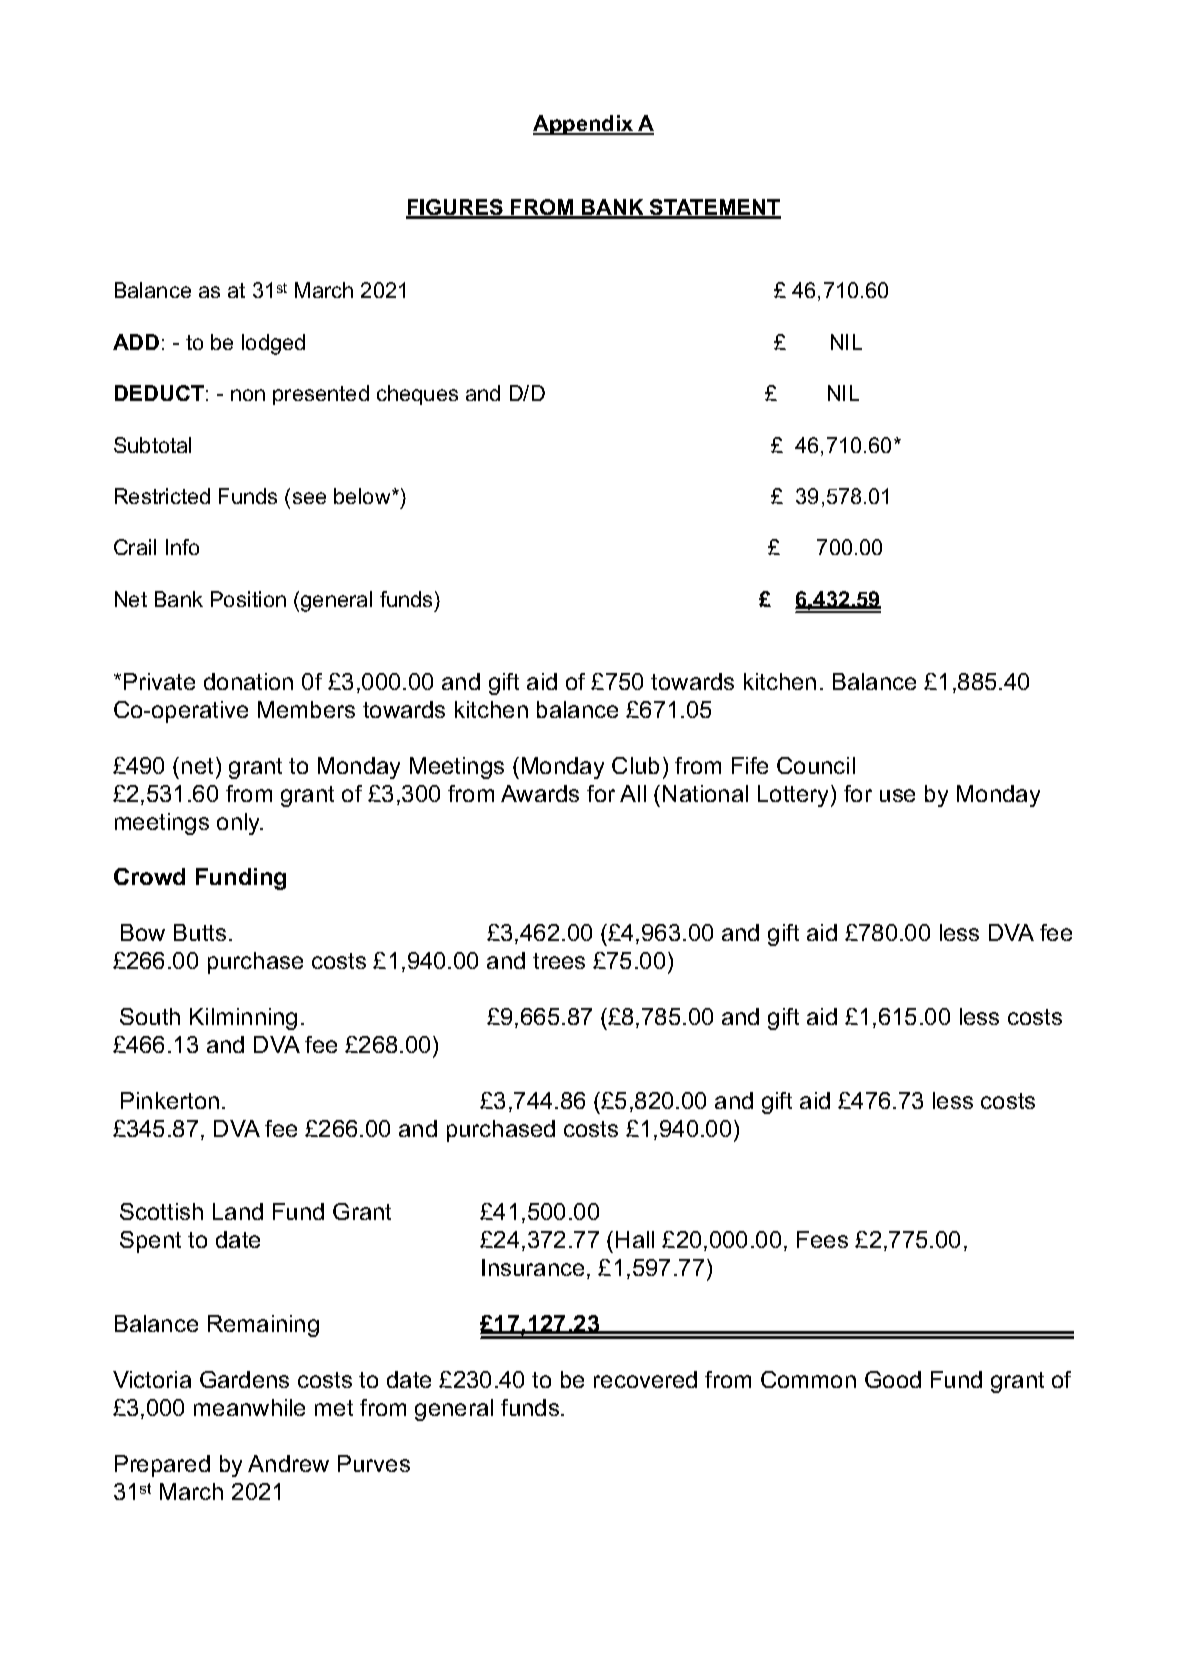 The image size is (1187, 1679). I want to click on non, so click(248, 395).
